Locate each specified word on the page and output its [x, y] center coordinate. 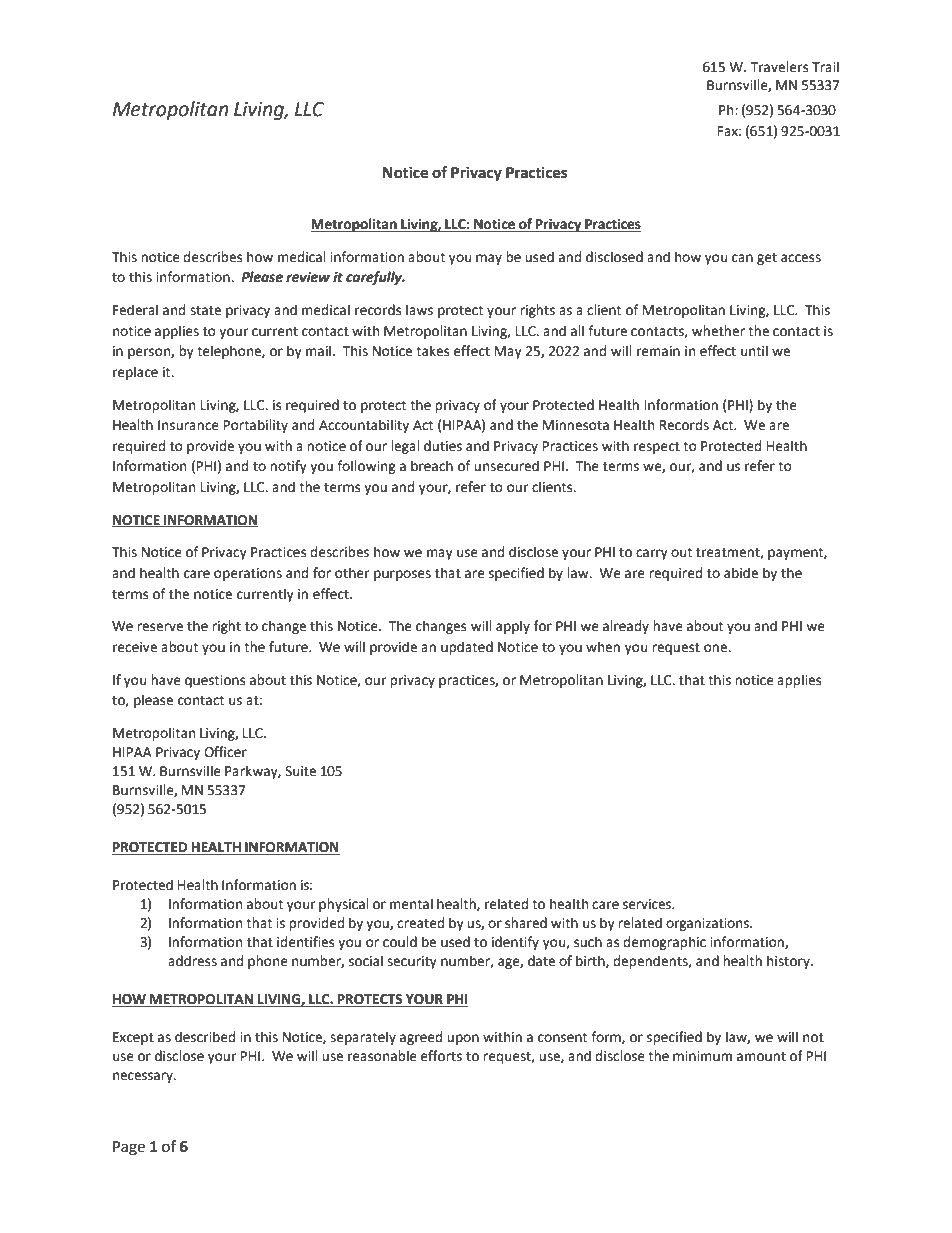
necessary [144, 1077]
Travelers [779, 67]
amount [761, 1057]
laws [419, 310]
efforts [441, 1056]
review [308, 277]
